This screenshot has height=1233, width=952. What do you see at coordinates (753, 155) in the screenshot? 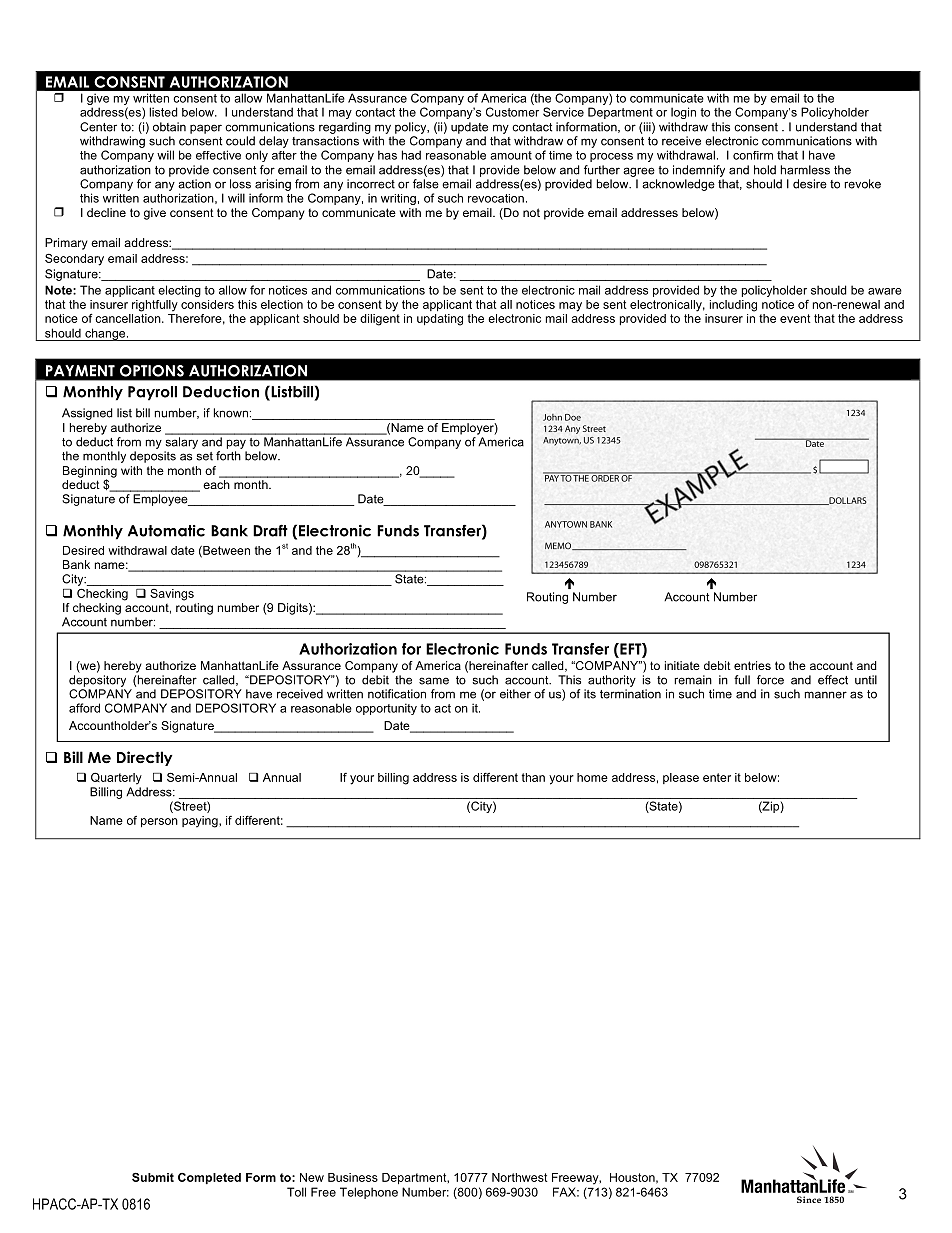
I see `confirm` at bounding box center [753, 155].
